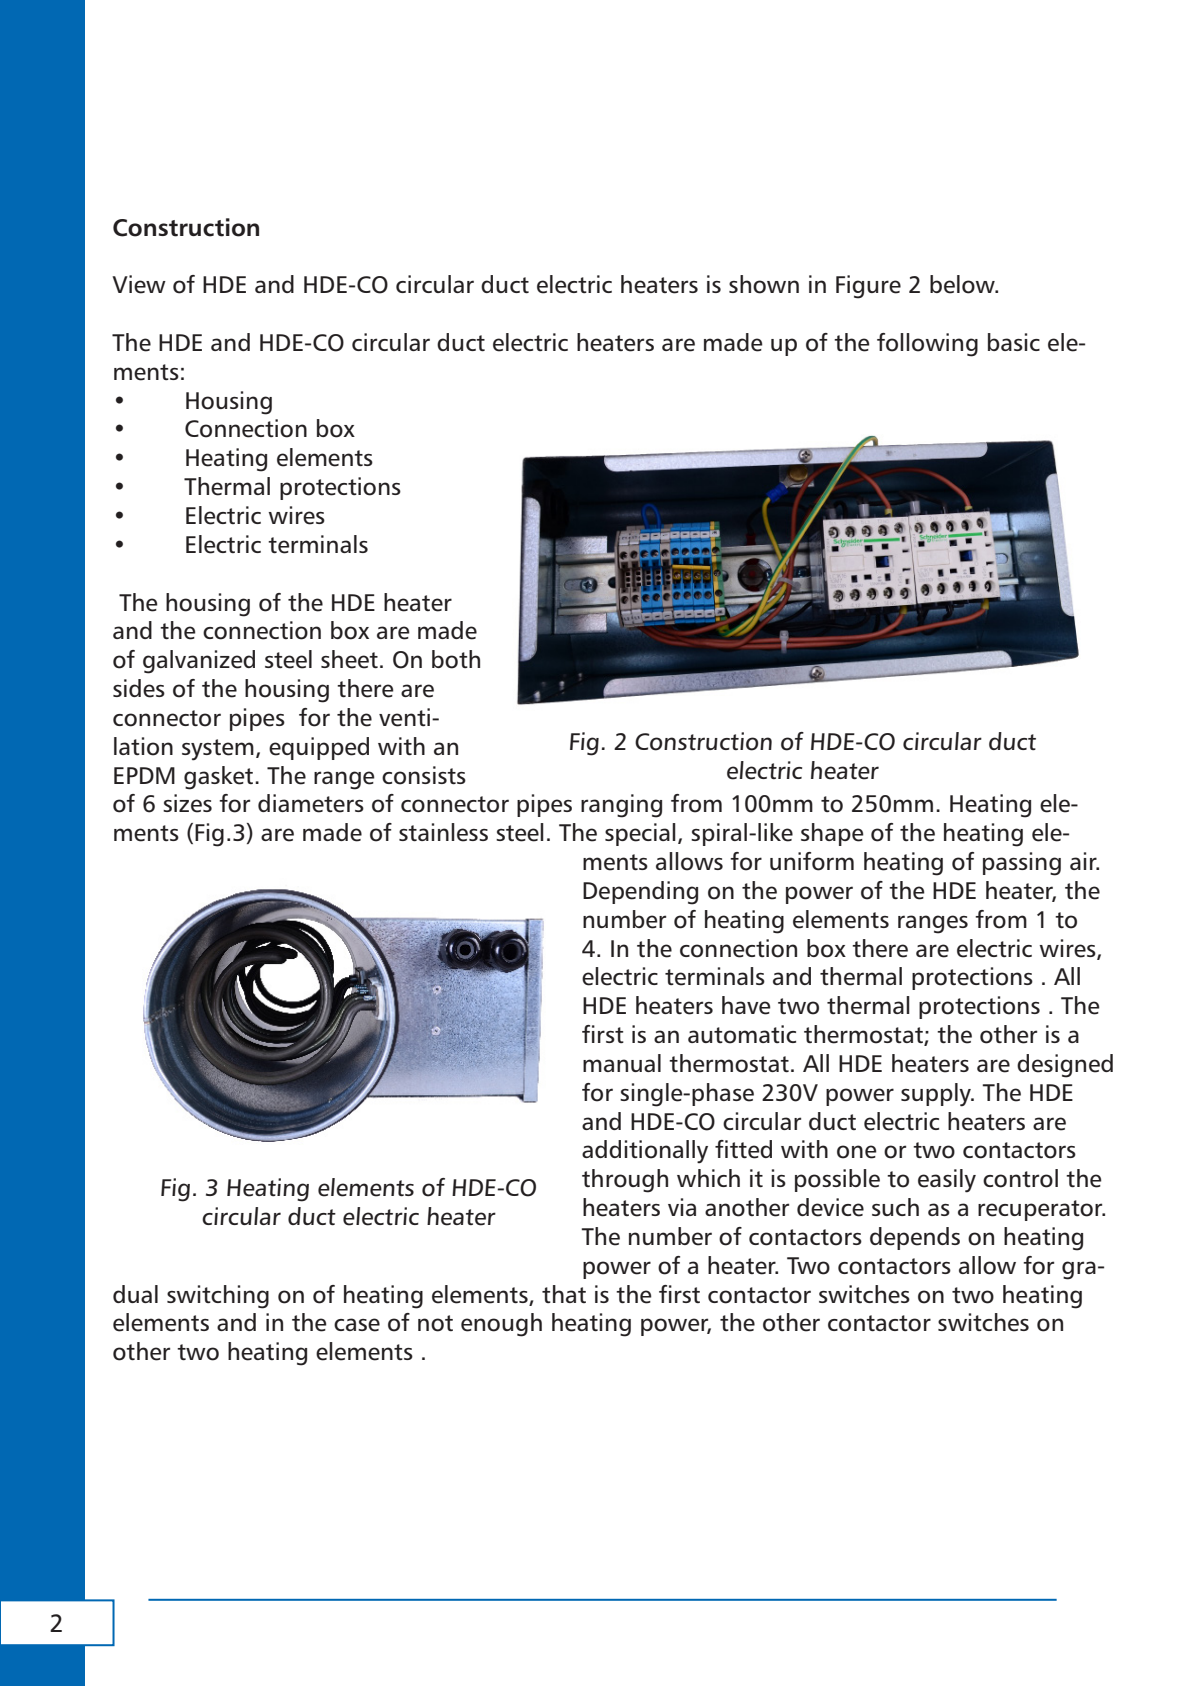  I want to click on following, so click(927, 345).
